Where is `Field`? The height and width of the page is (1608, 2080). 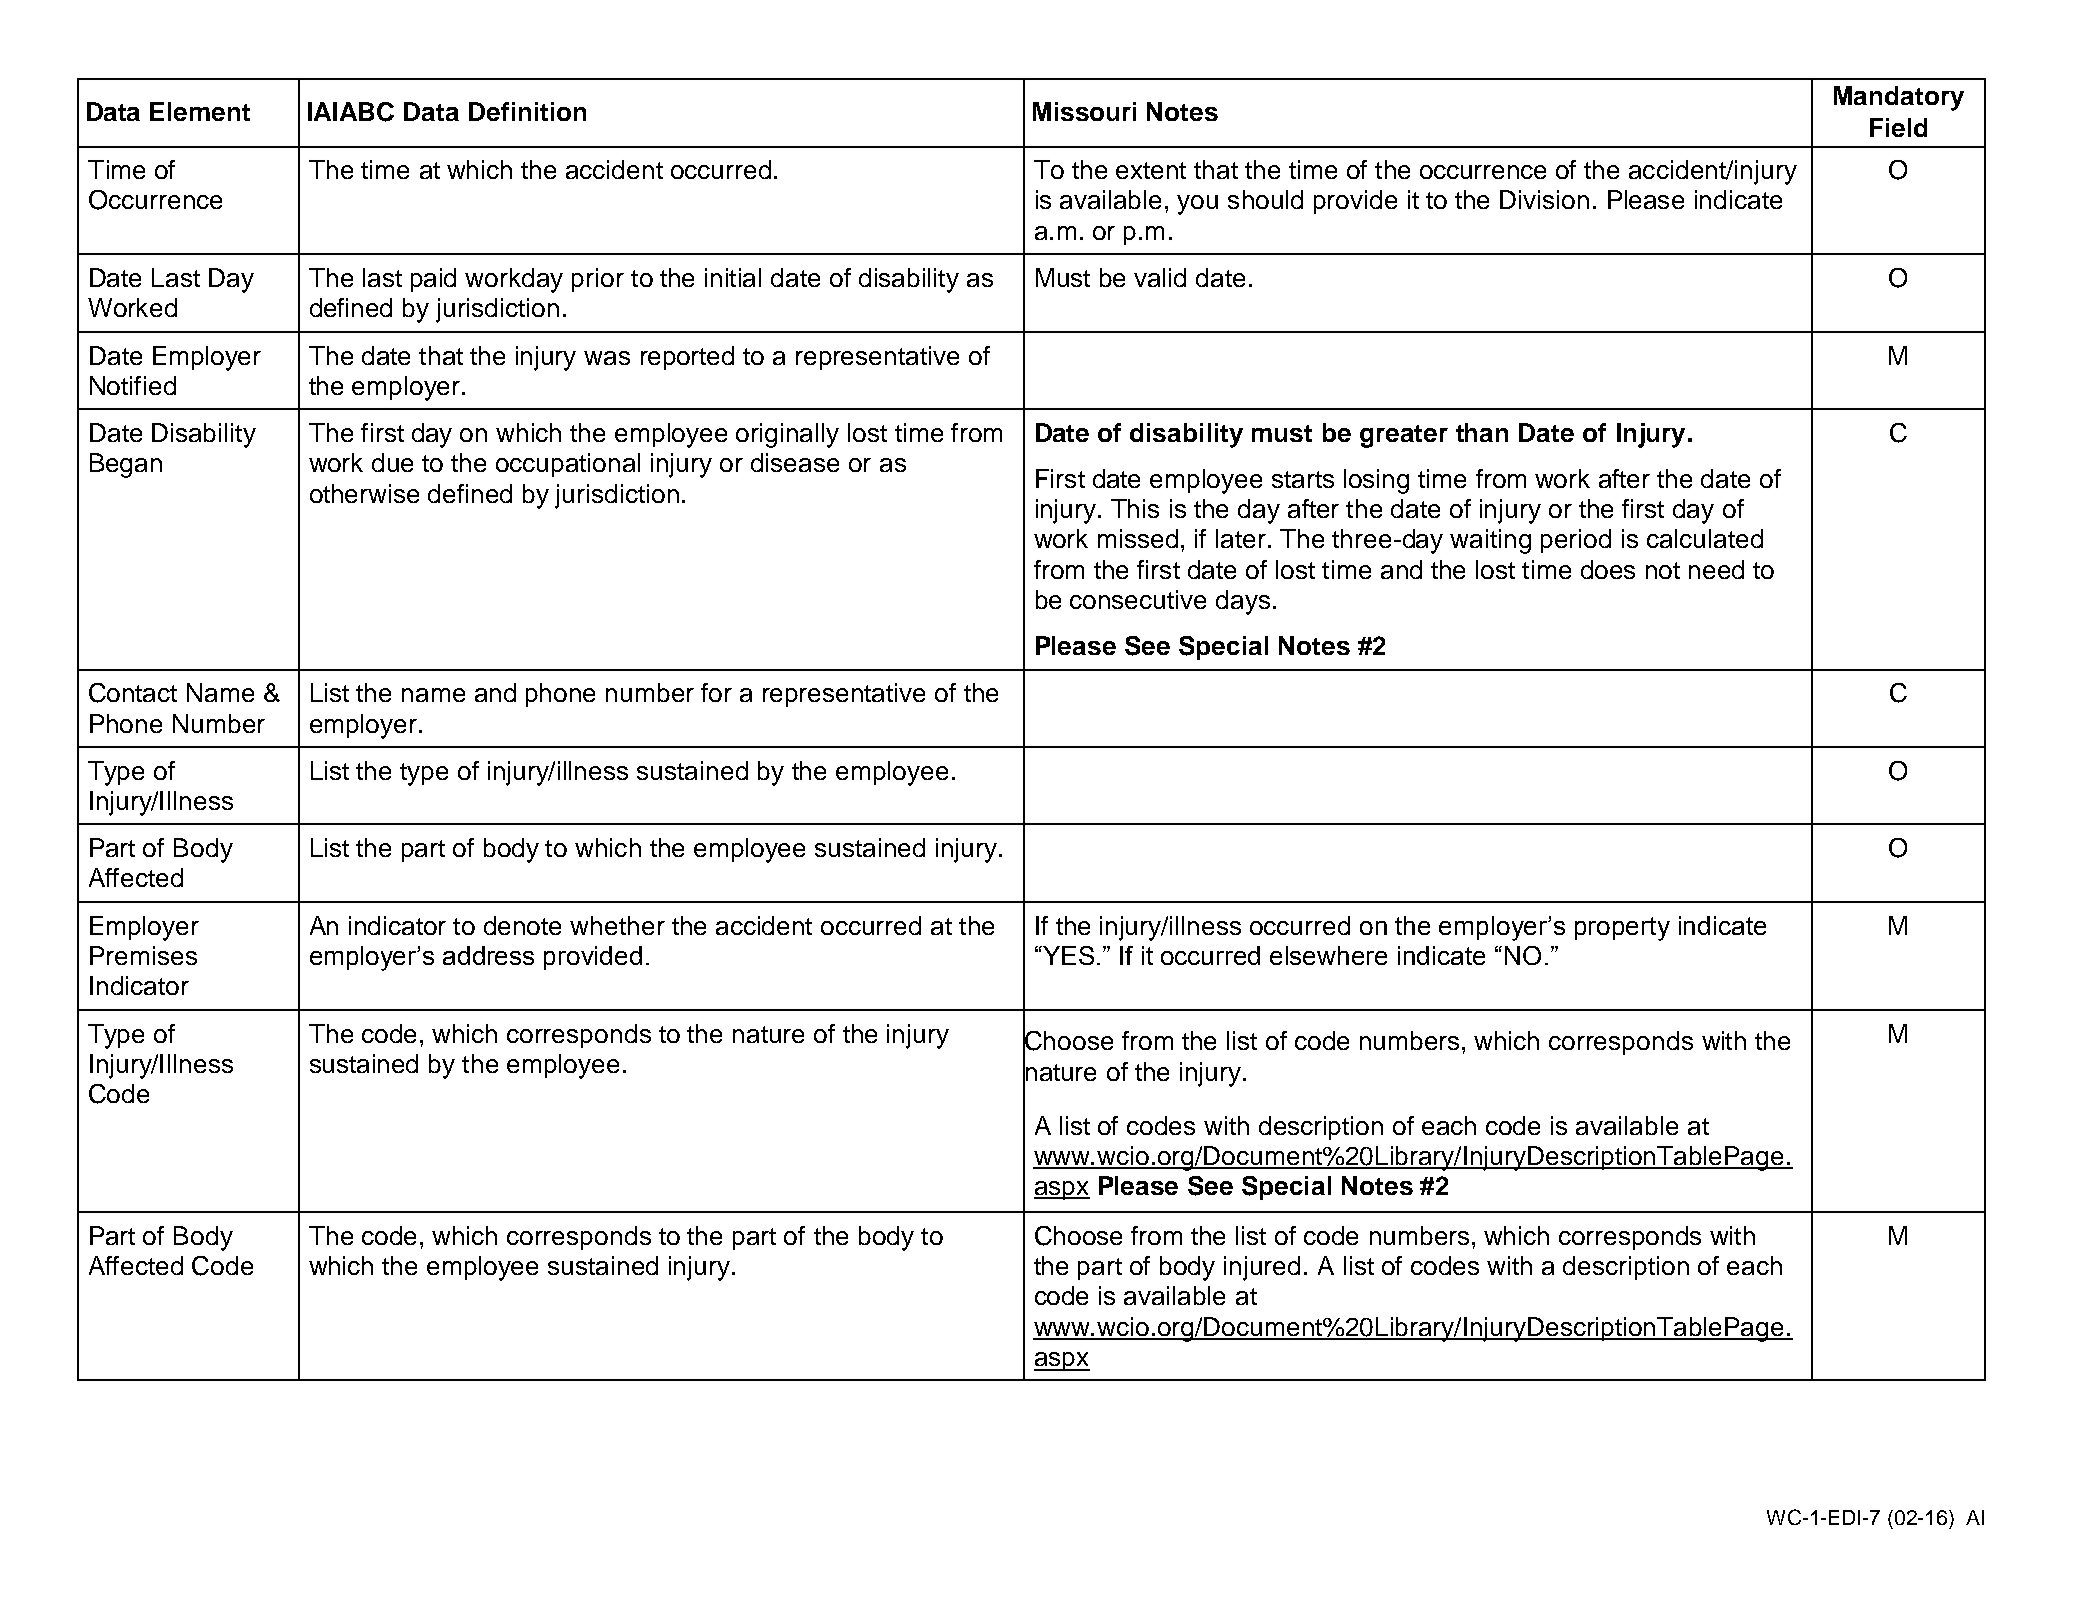
Field is located at coordinates (1898, 127).
